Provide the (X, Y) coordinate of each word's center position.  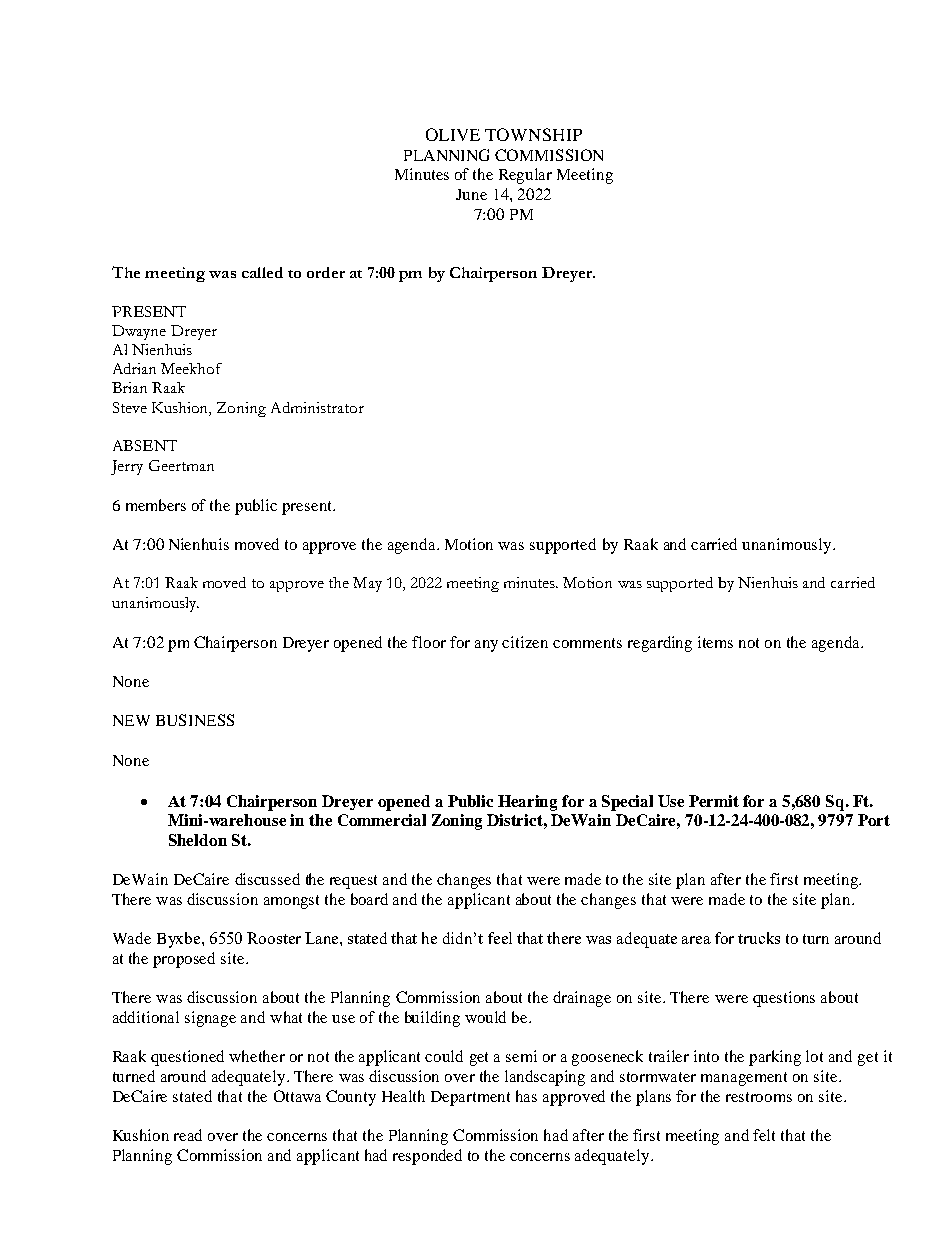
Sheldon (198, 840)
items (715, 642)
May (367, 584)
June (471, 194)
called (262, 272)
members (156, 505)
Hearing (527, 803)
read (188, 1135)
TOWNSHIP (533, 134)
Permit (714, 801)
